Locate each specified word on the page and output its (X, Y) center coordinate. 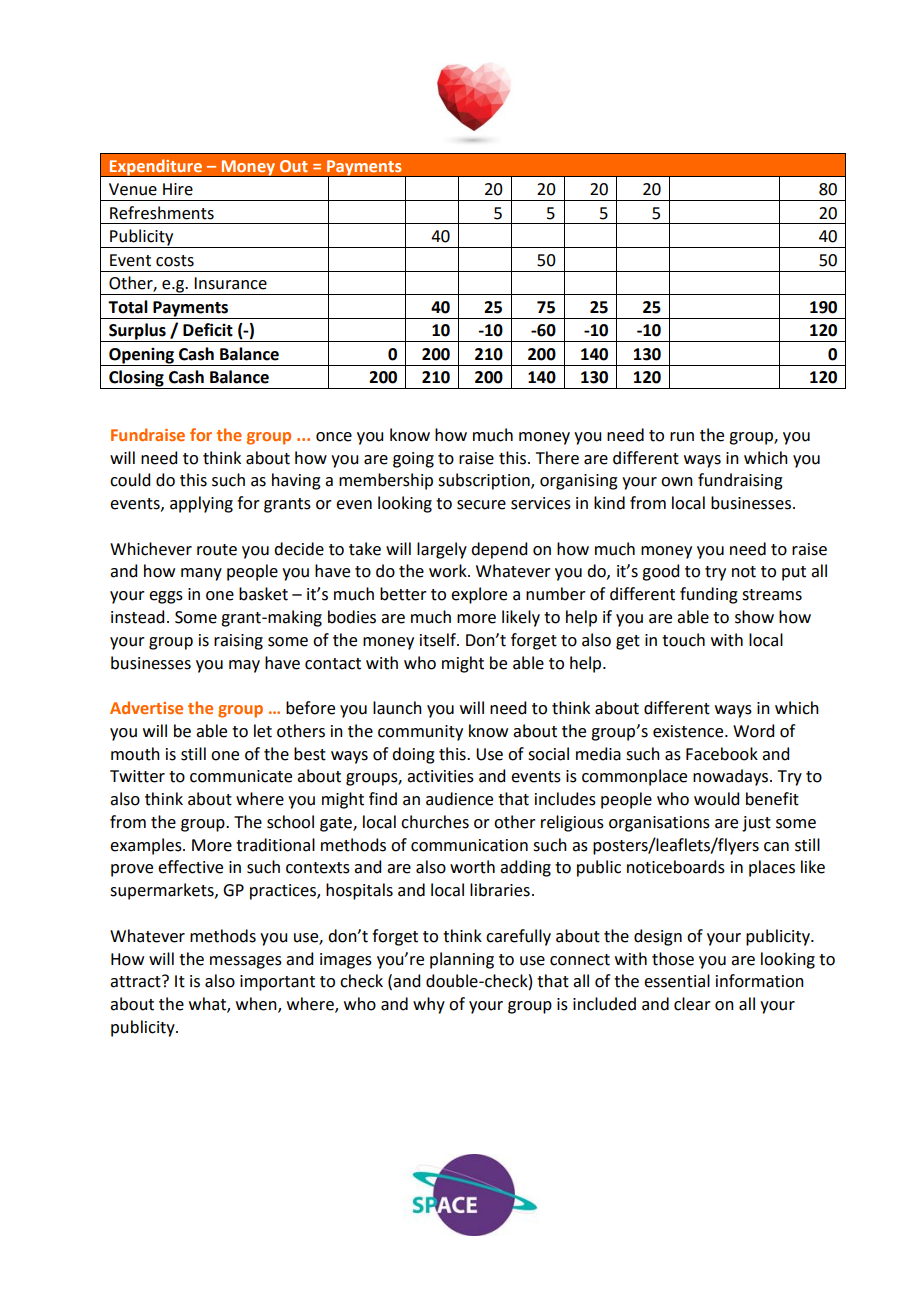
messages (246, 962)
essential (677, 981)
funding (709, 595)
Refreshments (162, 213)
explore (479, 595)
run (682, 437)
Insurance (230, 283)
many (201, 574)
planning (462, 960)
